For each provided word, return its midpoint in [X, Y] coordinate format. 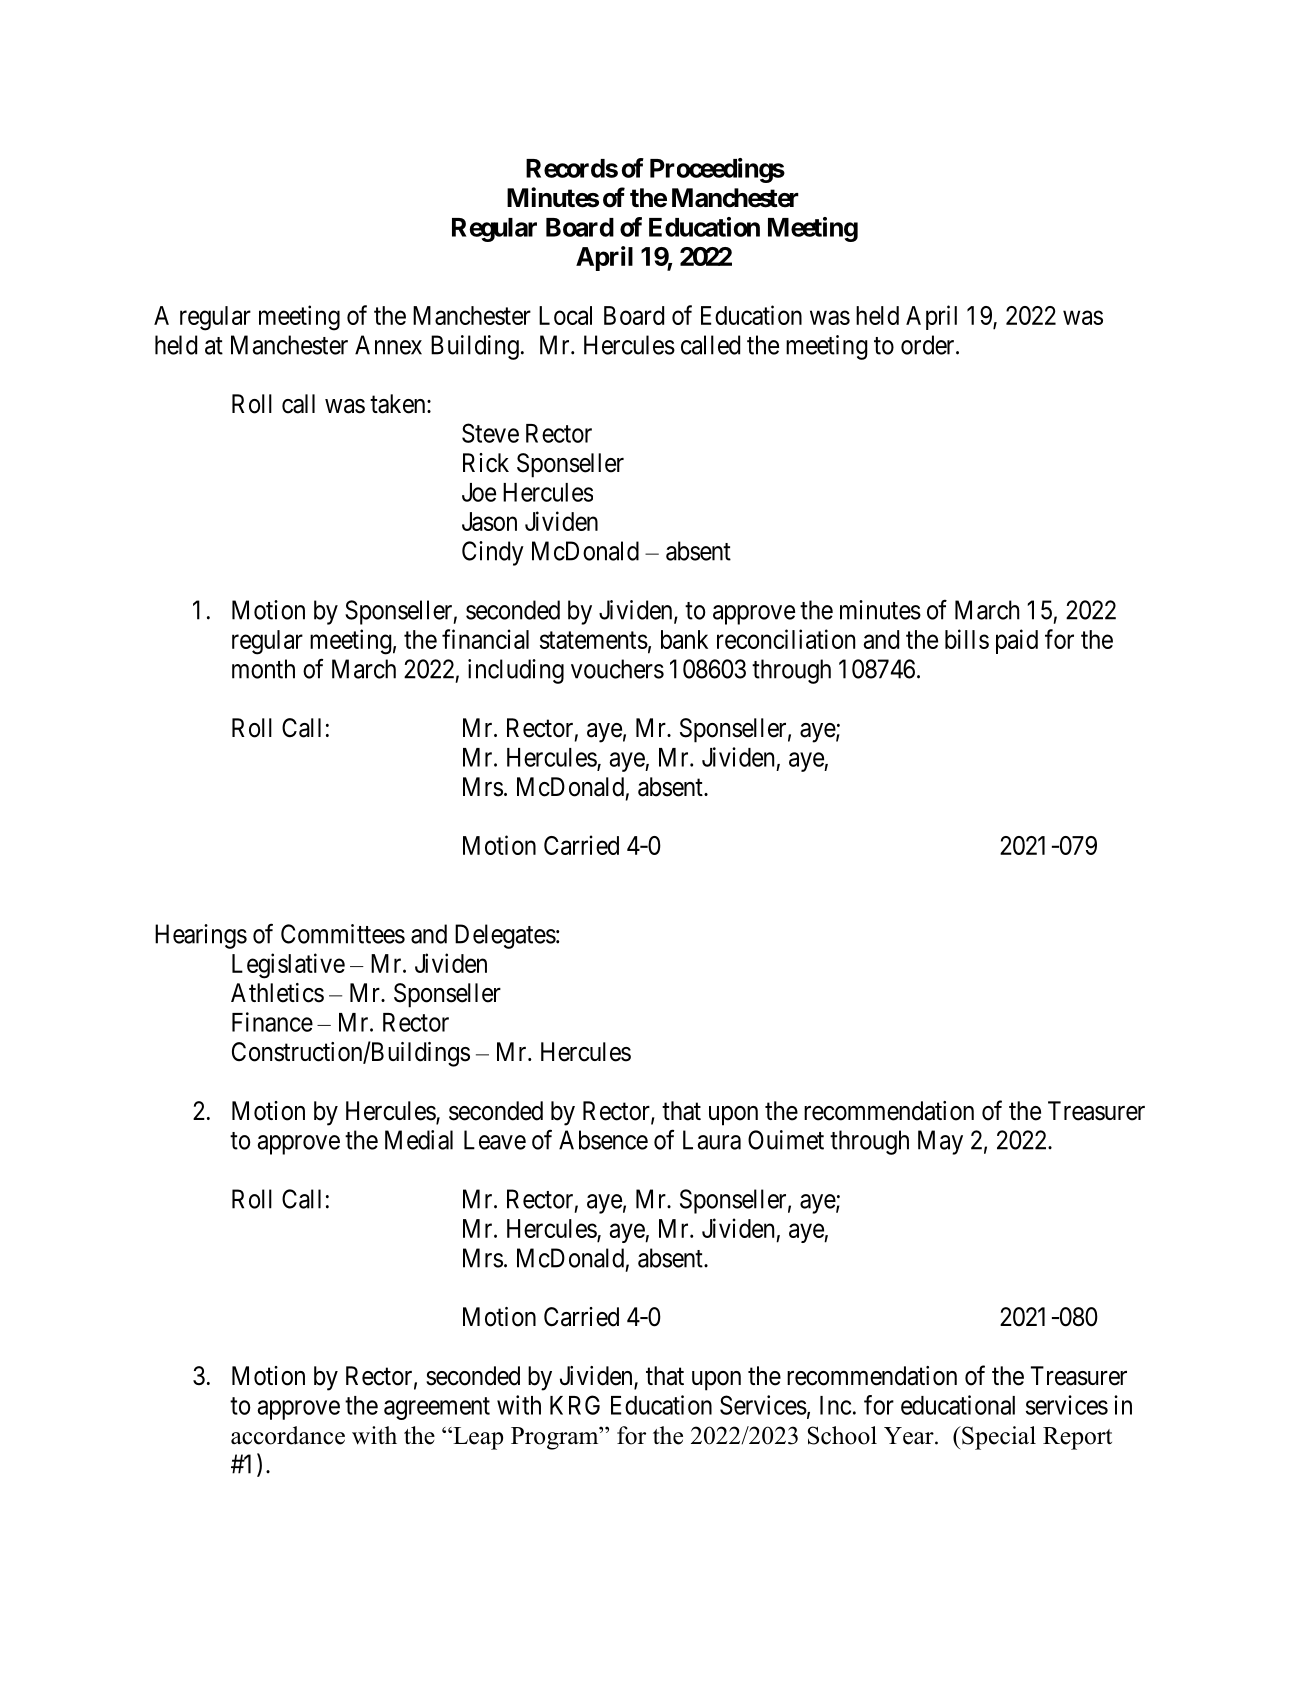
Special [998, 1438]
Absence [603, 1140]
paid [1017, 641]
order [929, 345]
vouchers [617, 669]
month [263, 669]
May [940, 1142]
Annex [388, 345]
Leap [477, 1438]
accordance [288, 1435]
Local [565, 315]
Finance [272, 1022]
